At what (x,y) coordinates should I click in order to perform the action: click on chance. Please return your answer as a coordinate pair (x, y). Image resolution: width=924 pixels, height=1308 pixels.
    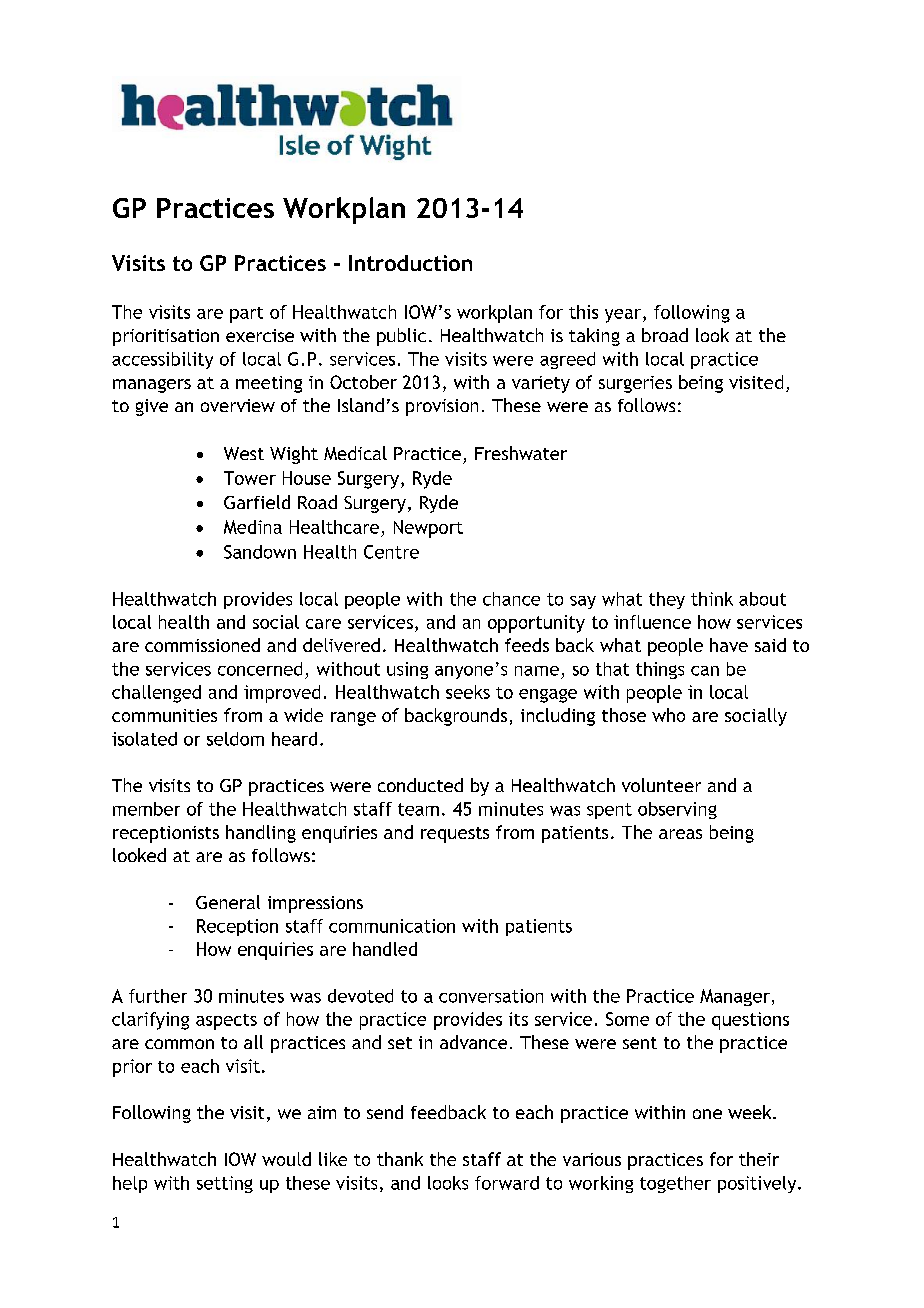
    Looking at the image, I should click on (511, 599).
